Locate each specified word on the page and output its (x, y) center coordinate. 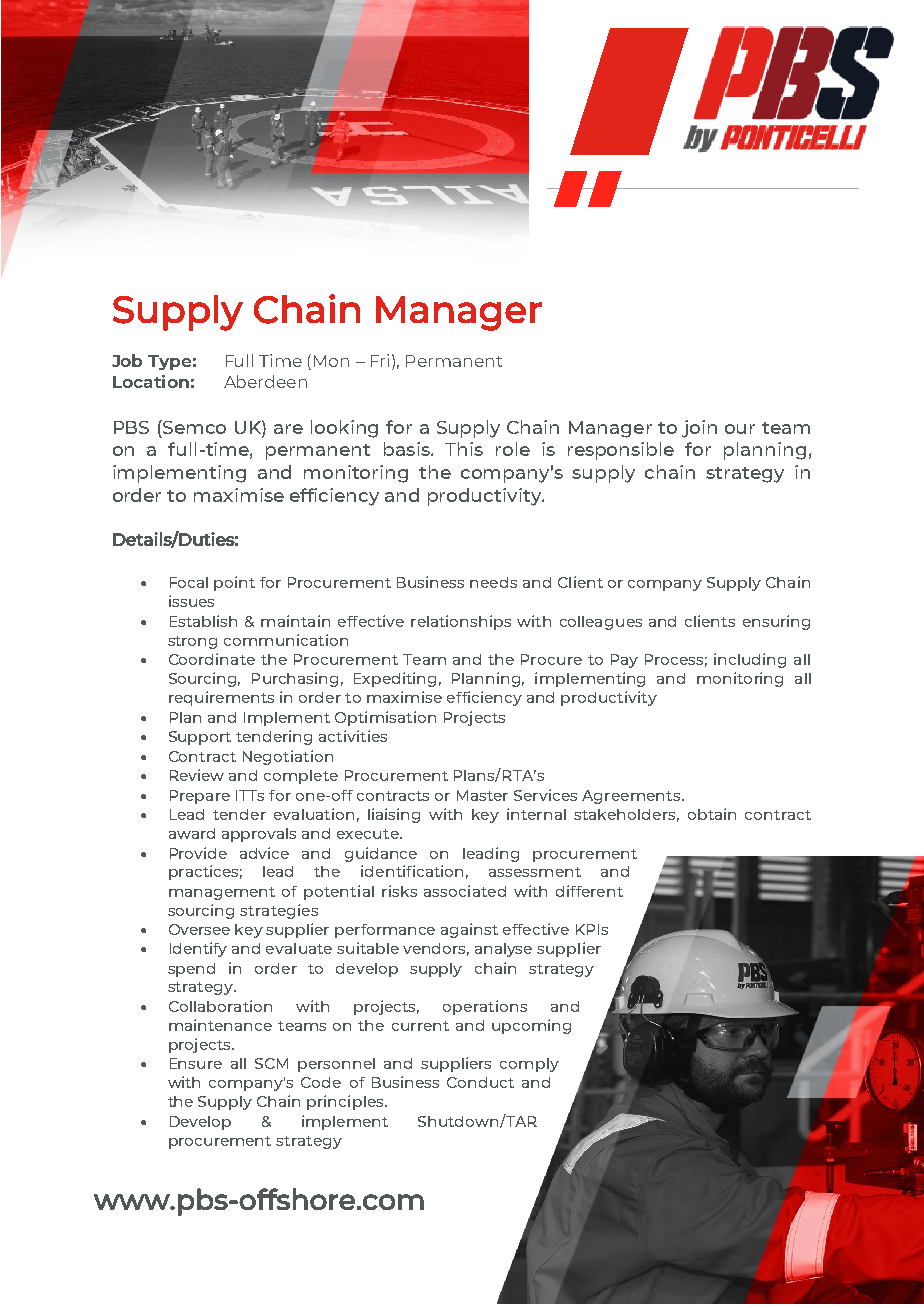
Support (200, 738)
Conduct (480, 1082)
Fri (380, 360)
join (699, 429)
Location (151, 381)
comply (529, 1065)
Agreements (632, 797)
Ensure (196, 1063)
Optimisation (385, 718)
